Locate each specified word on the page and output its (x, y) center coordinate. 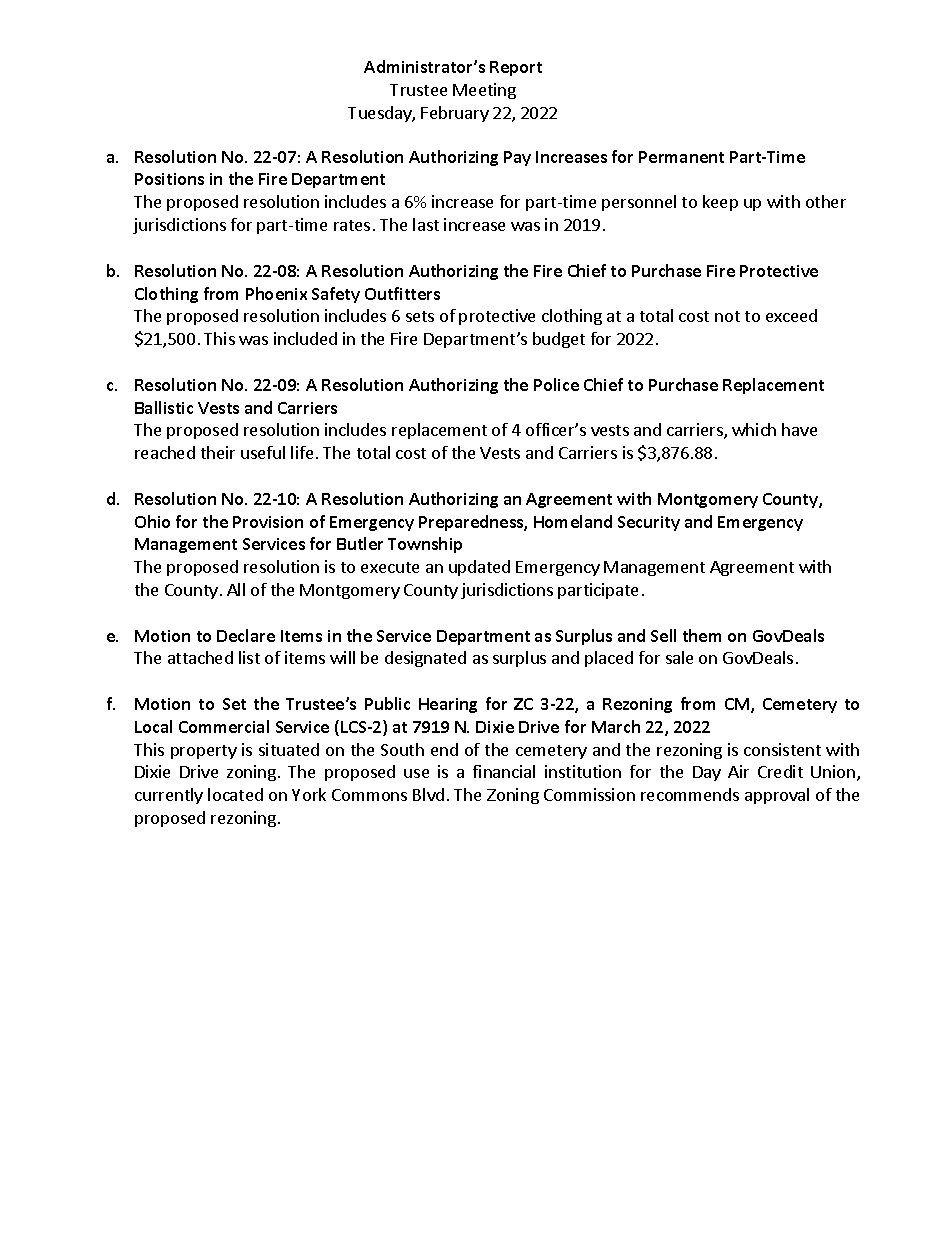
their (218, 452)
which (754, 429)
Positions (169, 179)
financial (504, 771)
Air (738, 771)
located (235, 794)
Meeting (484, 91)
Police (556, 384)
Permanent (681, 157)
